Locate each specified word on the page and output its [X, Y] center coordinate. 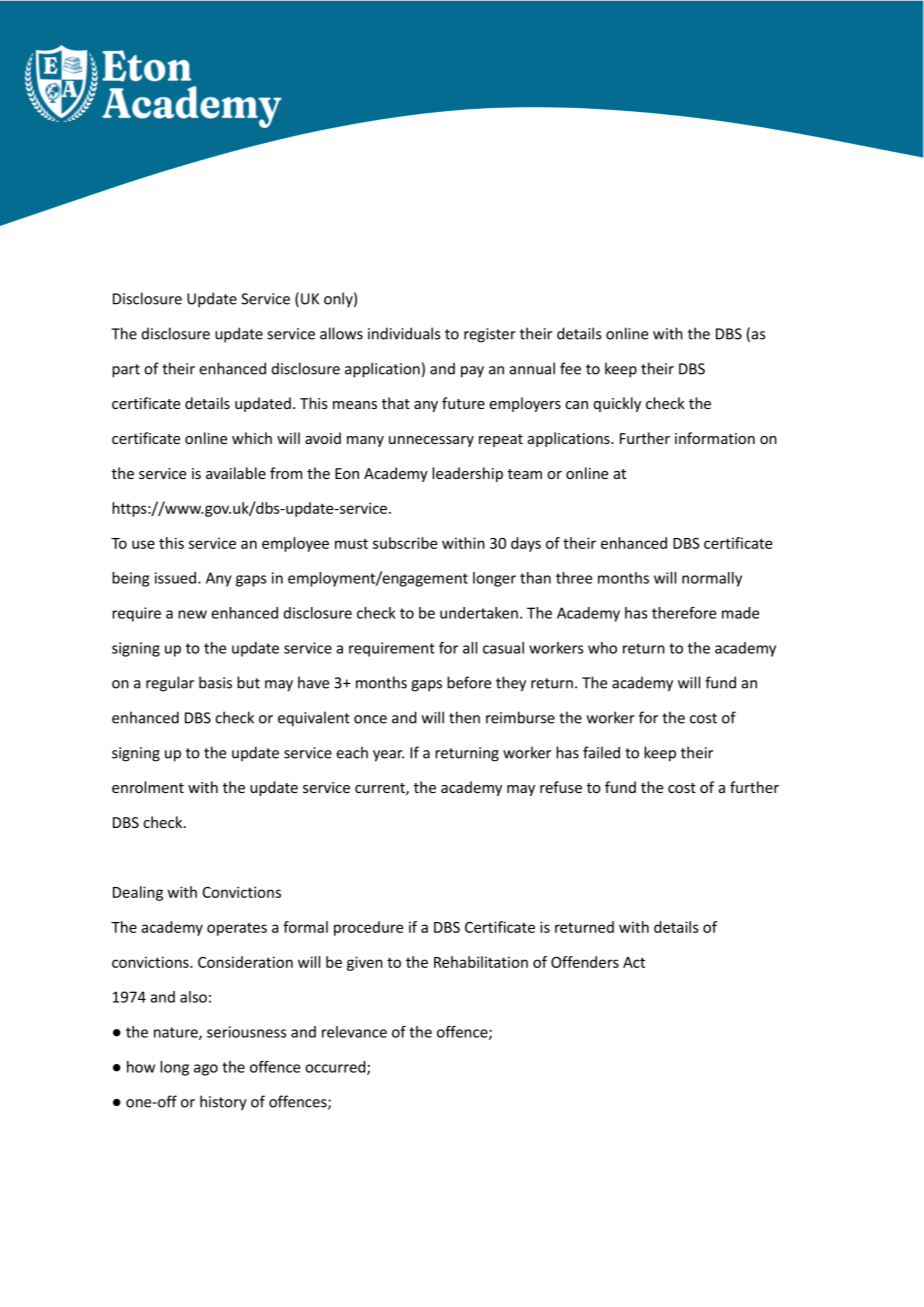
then [464, 717]
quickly [617, 404]
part [126, 371]
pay [472, 372]
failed [601, 752]
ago [206, 1070]
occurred [336, 1068]
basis [215, 682]
